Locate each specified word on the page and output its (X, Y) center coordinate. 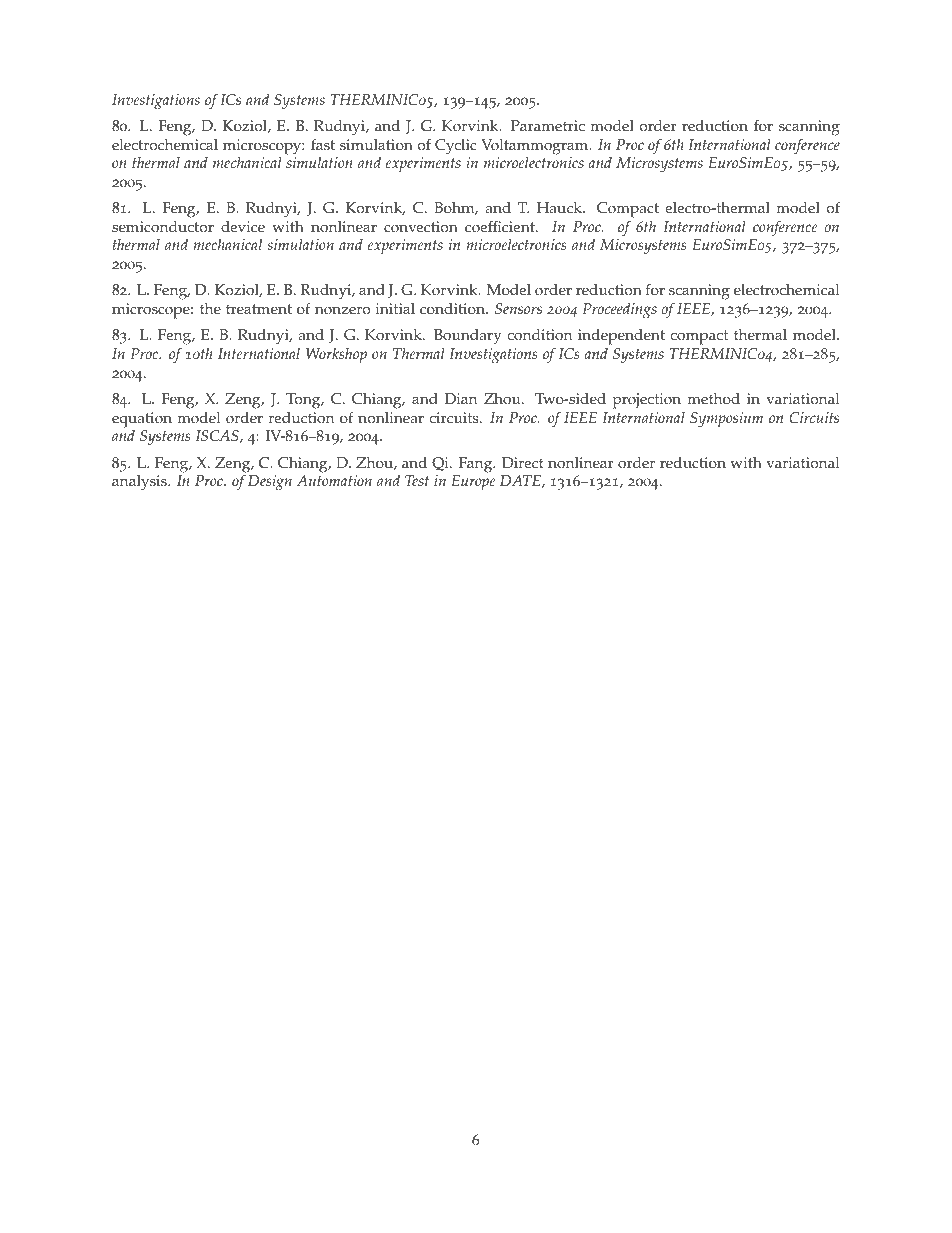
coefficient (501, 227)
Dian (460, 398)
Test (417, 480)
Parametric (548, 126)
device (243, 227)
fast (323, 144)
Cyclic (456, 147)
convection (421, 227)
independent (621, 338)
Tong (304, 401)
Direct (523, 463)
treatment (259, 309)
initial (395, 308)
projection (647, 401)
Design (270, 483)
